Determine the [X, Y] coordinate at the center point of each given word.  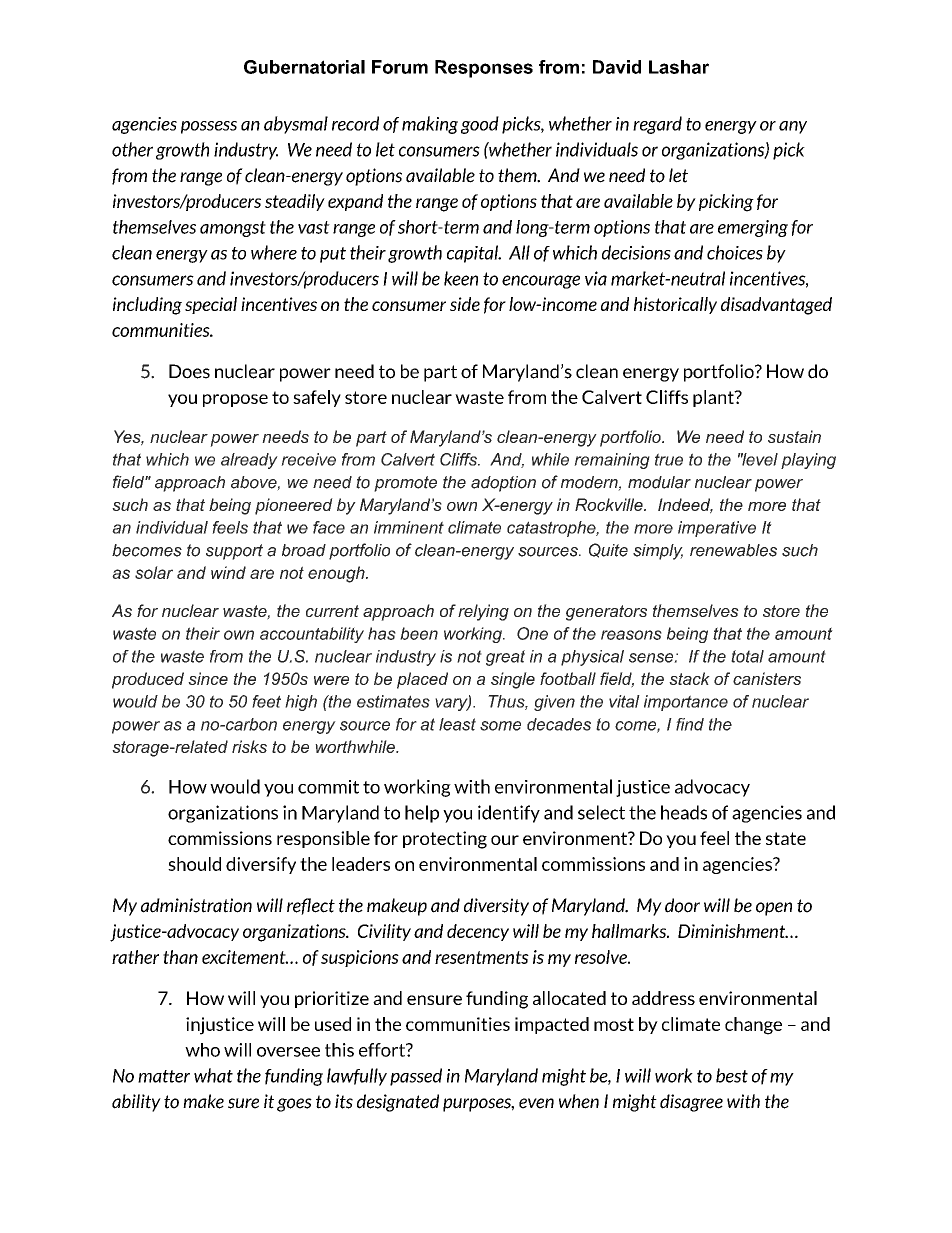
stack [689, 678]
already [249, 461]
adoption [503, 484]
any [793, 127]
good [480, 125]
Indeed [685, 505]
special [211, 305]
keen [461, 278]
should [194, 864]
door [682, 905]
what [213, 1075]
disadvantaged [776, 306]
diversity [496, 907]
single [513, 680]
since [208, 678]
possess [209, 127]
